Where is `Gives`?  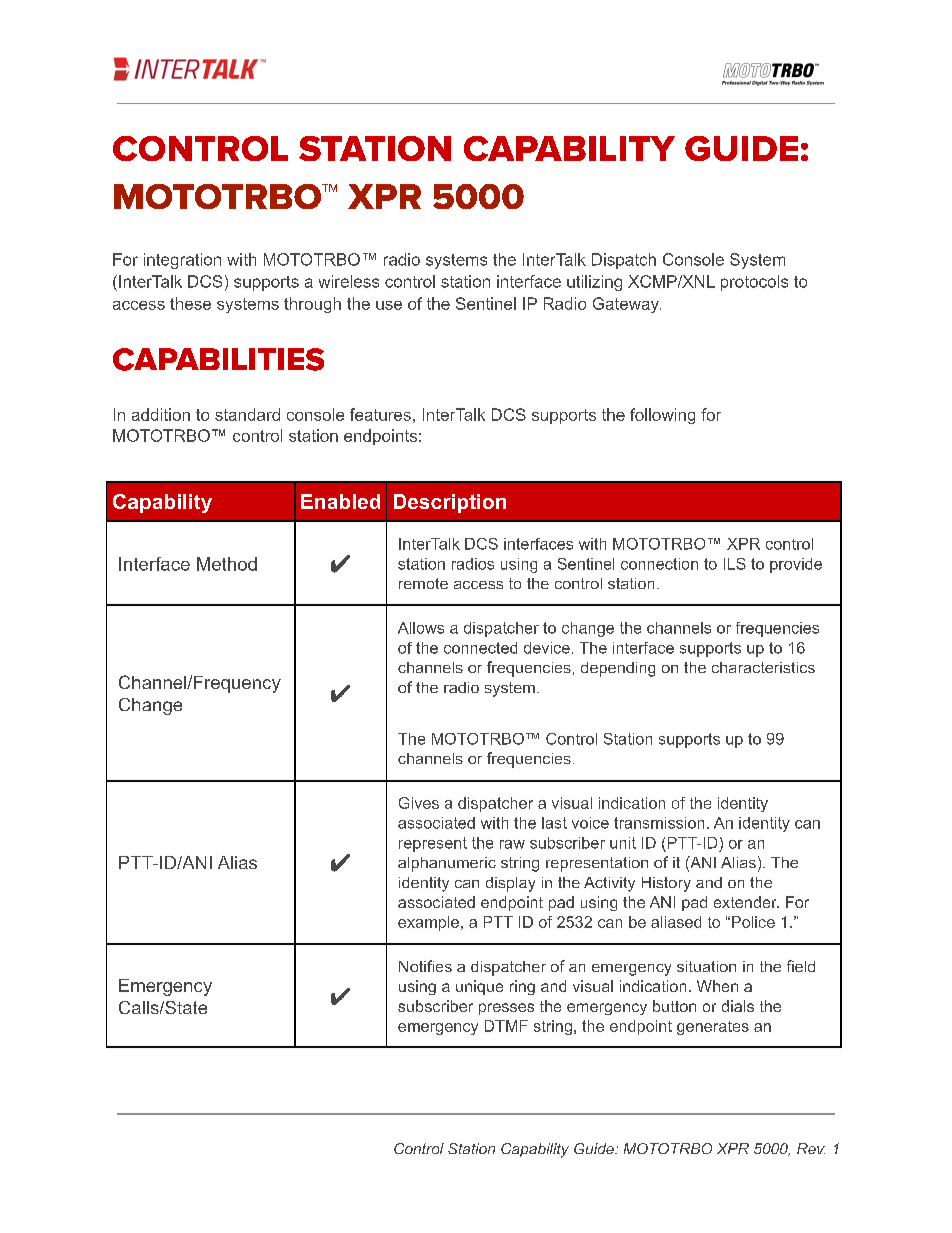
Gives is located at coordinates (419, 803).
